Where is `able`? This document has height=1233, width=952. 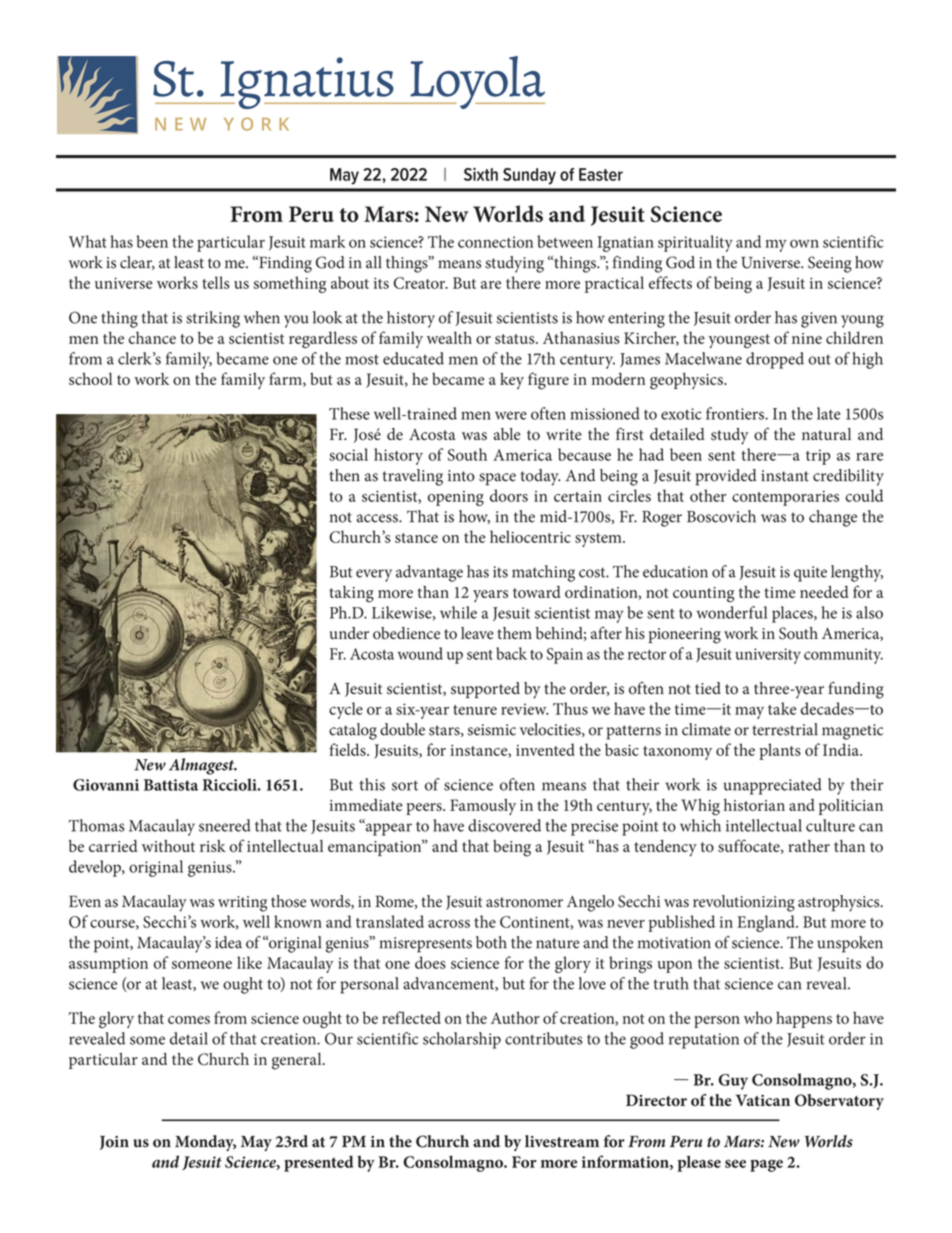 able is located at coordinates (507, 434).
